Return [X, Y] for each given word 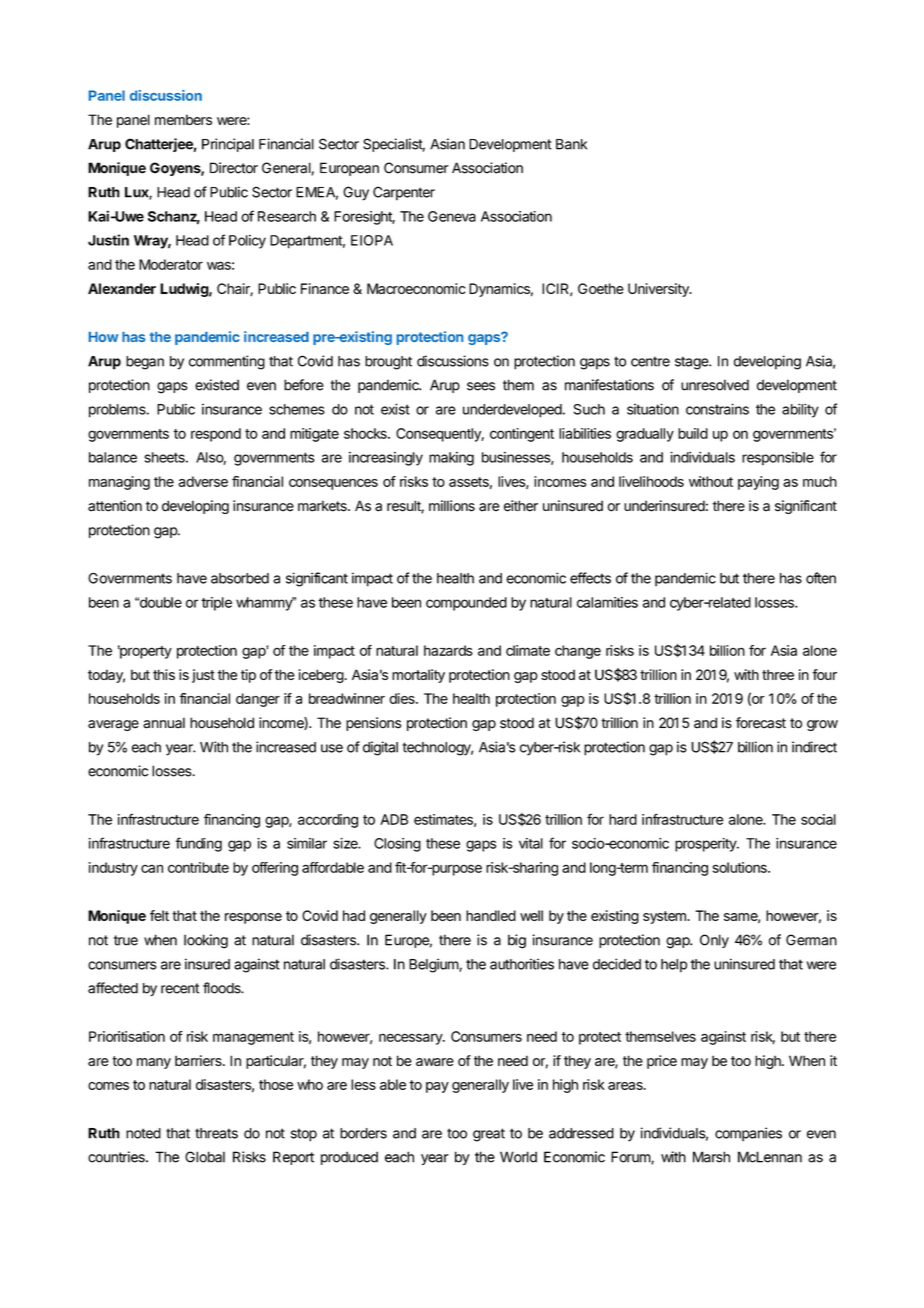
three [778, 674]
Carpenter [404, 193]
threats [216, 1133]
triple [216, 604]
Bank [571, 144]
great [489, 1135]
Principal [228, 145]
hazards [448, 650]
